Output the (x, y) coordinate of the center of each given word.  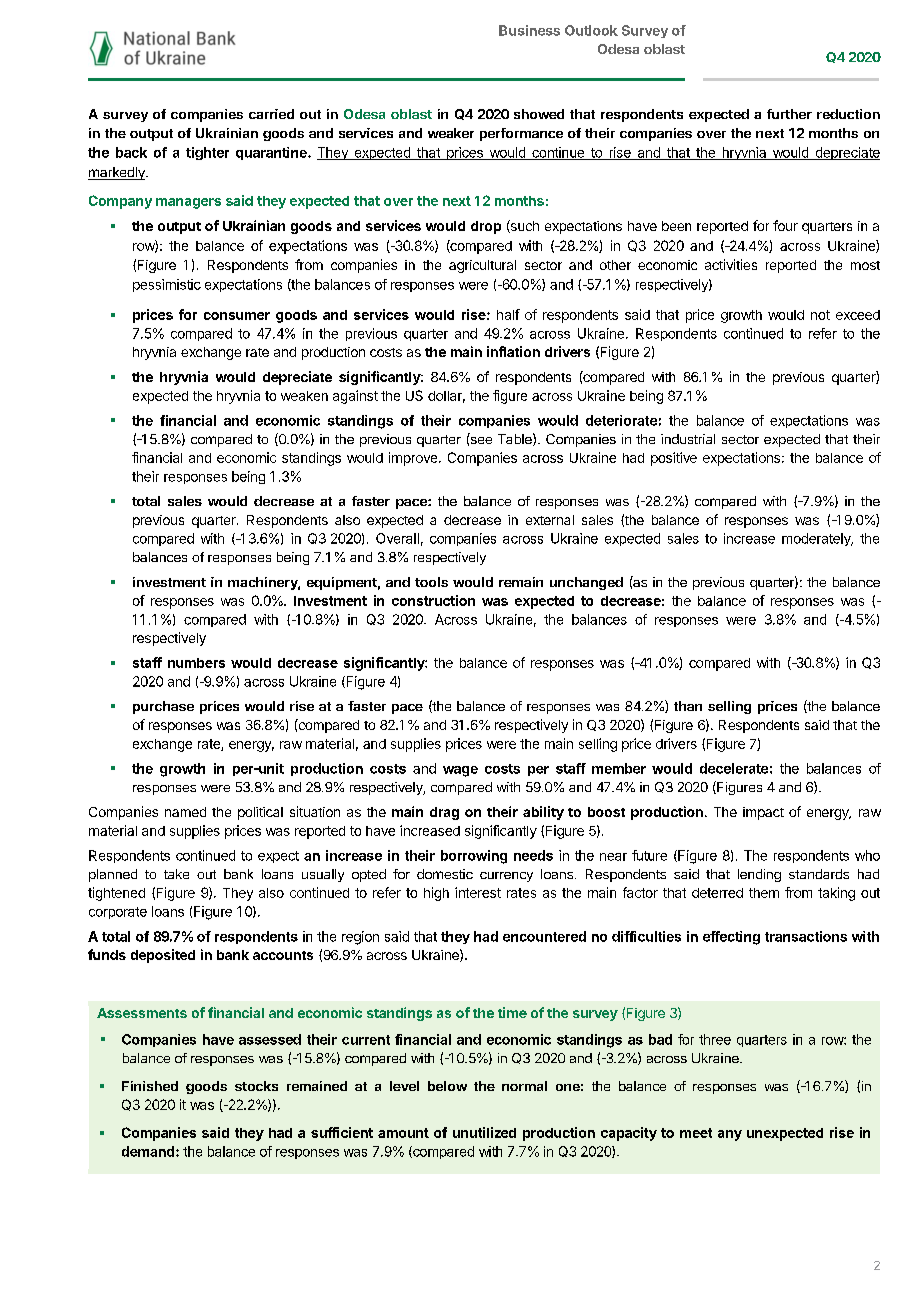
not (820, 315)
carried (271, 114)
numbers (196, 663)
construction (433, 600)
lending (759, 875)
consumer (237, 316)
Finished (150, 1086)
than (688, 706)
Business (529, 30)
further (789, 114)
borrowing (474, 857)
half (508, 314)
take (176, 874)
